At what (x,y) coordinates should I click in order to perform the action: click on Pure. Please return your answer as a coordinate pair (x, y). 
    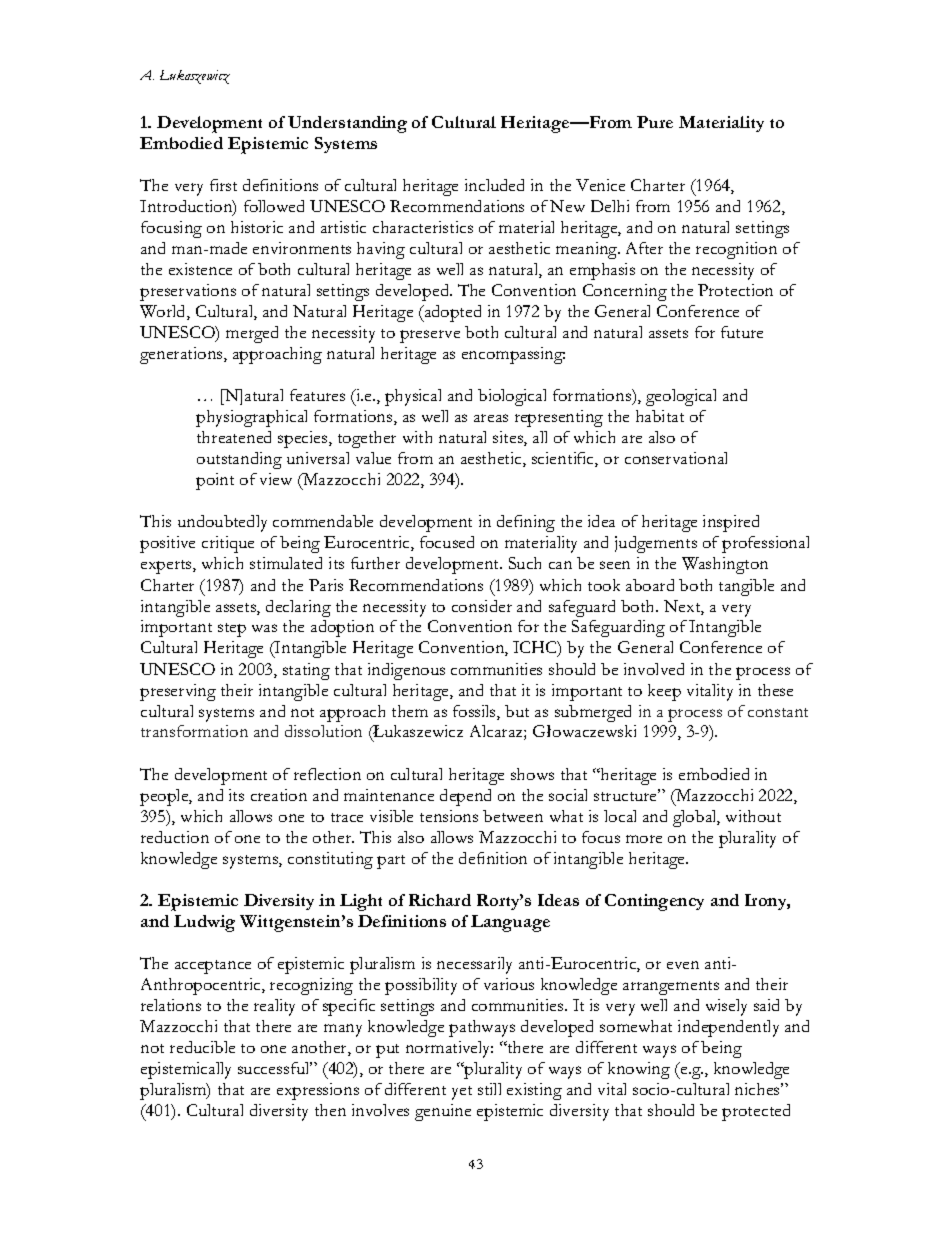
    Looking at the image, I should click on (655, 122).
